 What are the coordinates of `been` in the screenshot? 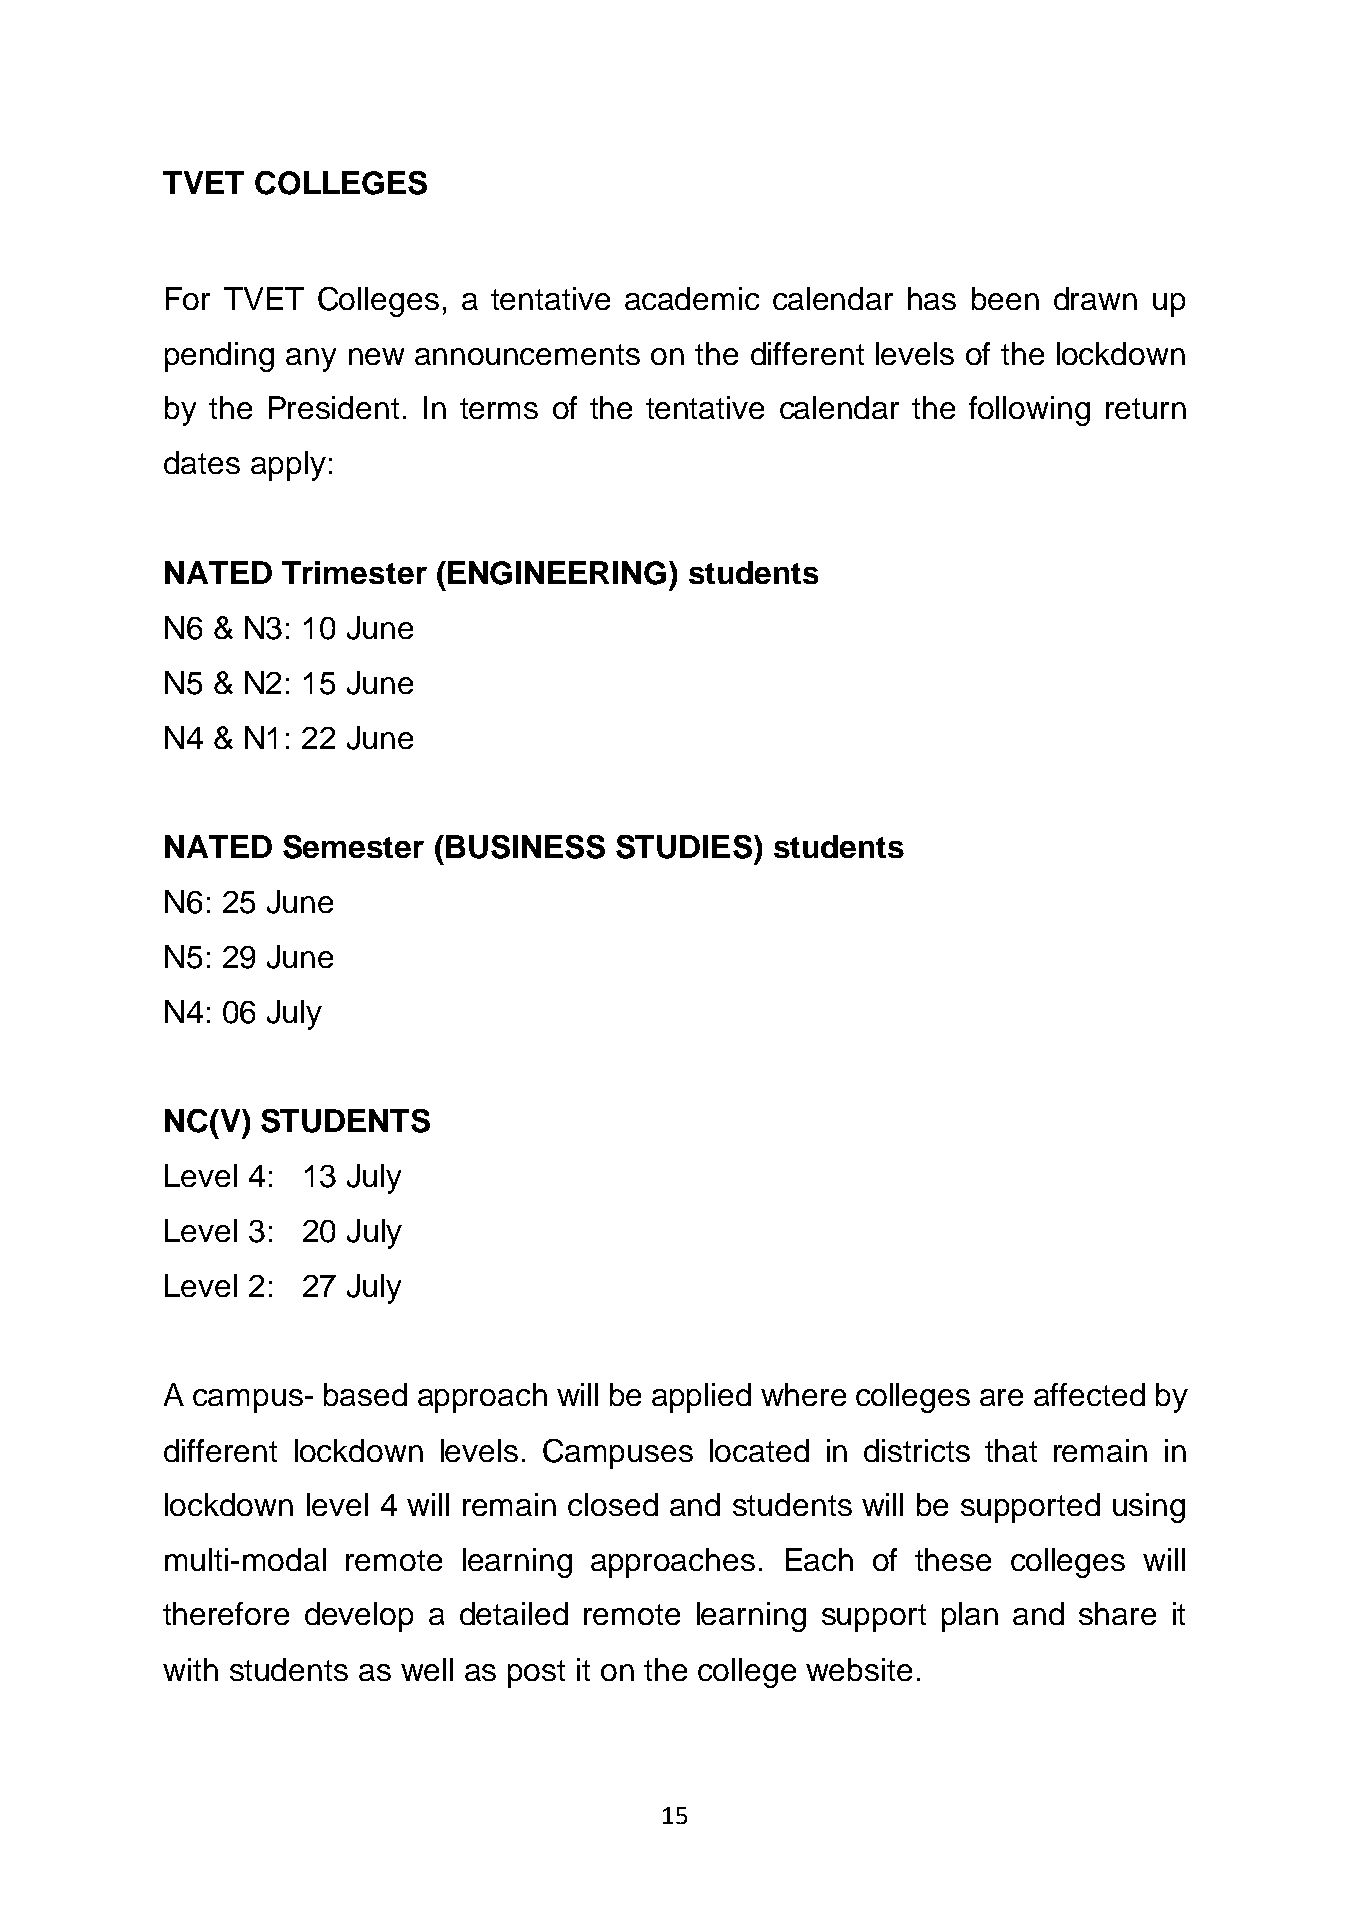 It's located at (1005, 298).
